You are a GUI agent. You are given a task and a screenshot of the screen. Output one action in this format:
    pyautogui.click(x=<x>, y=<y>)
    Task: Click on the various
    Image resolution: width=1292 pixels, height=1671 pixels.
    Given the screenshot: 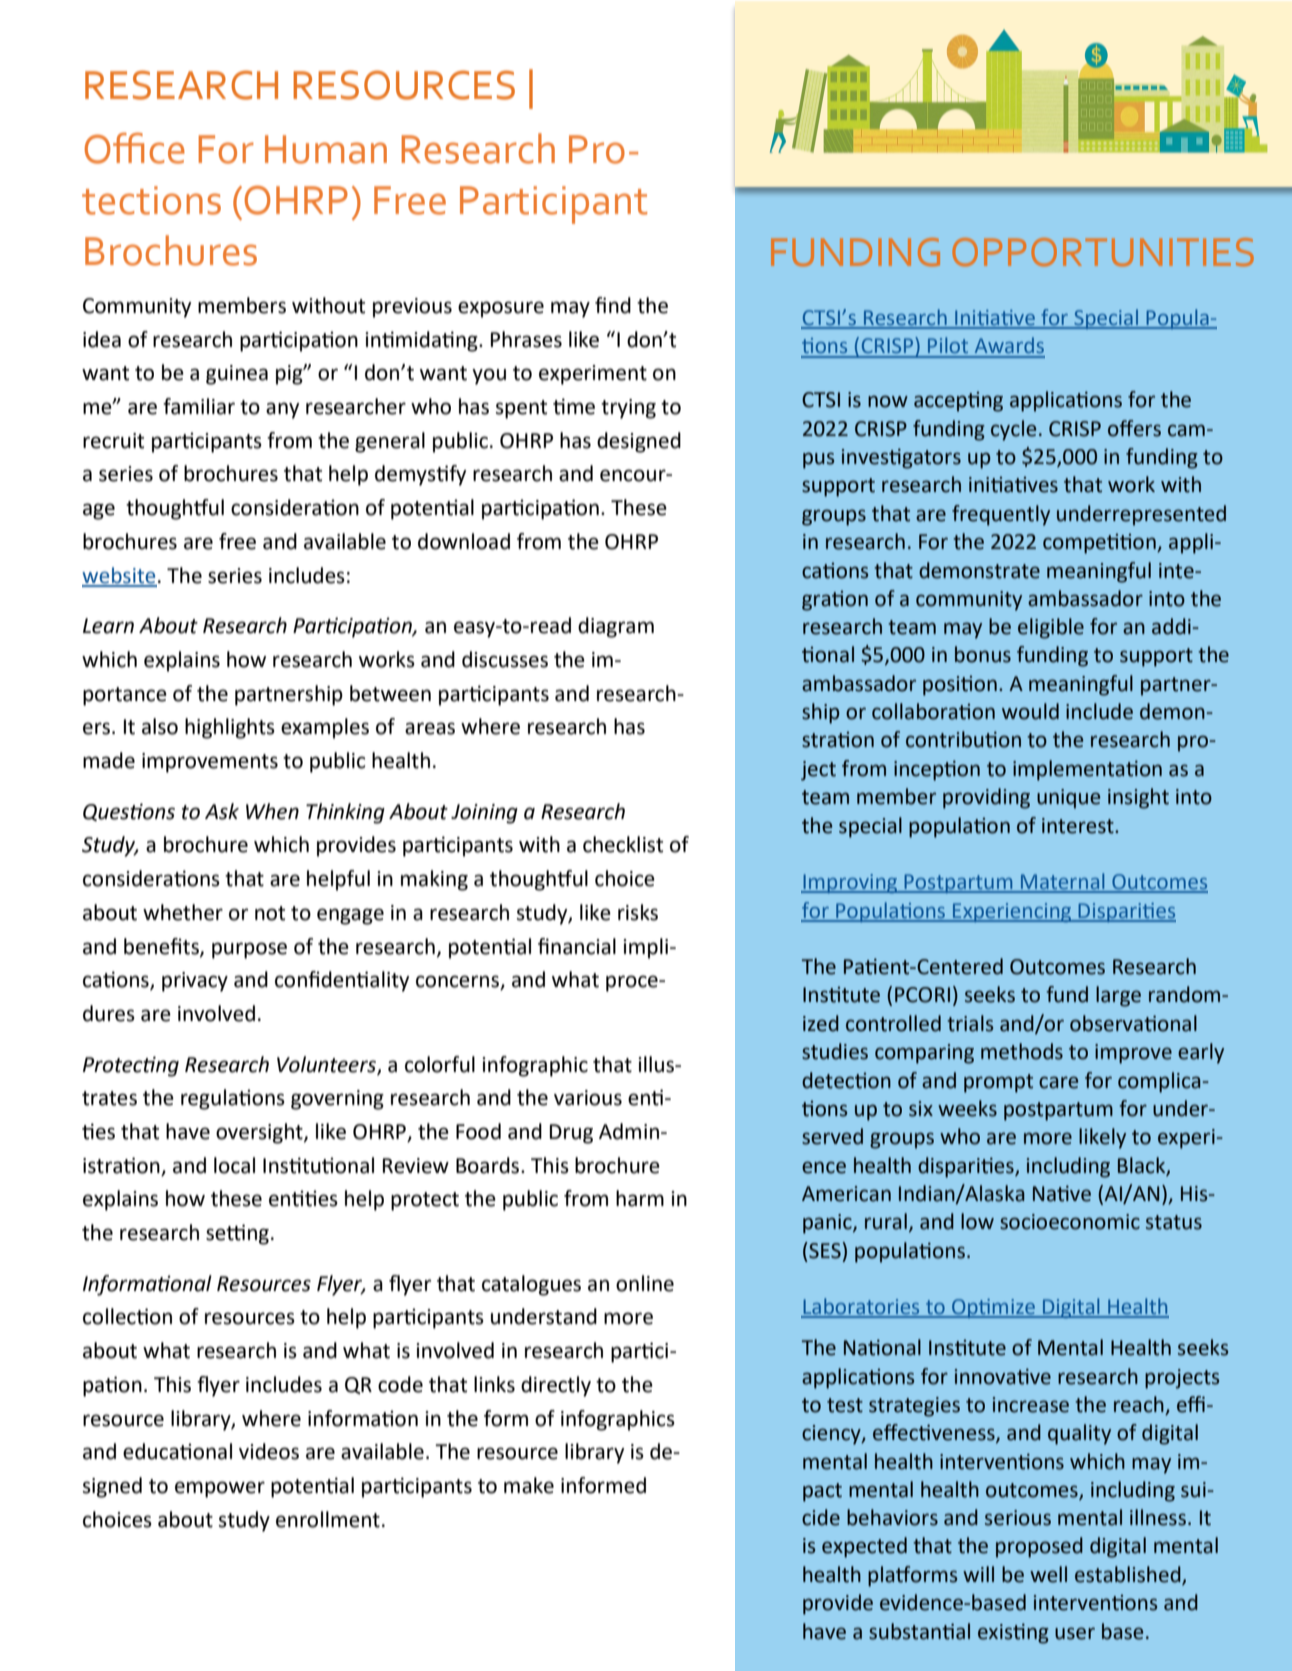 What is the action you would take?
    pyautogui.click(x=588, y=1098)
